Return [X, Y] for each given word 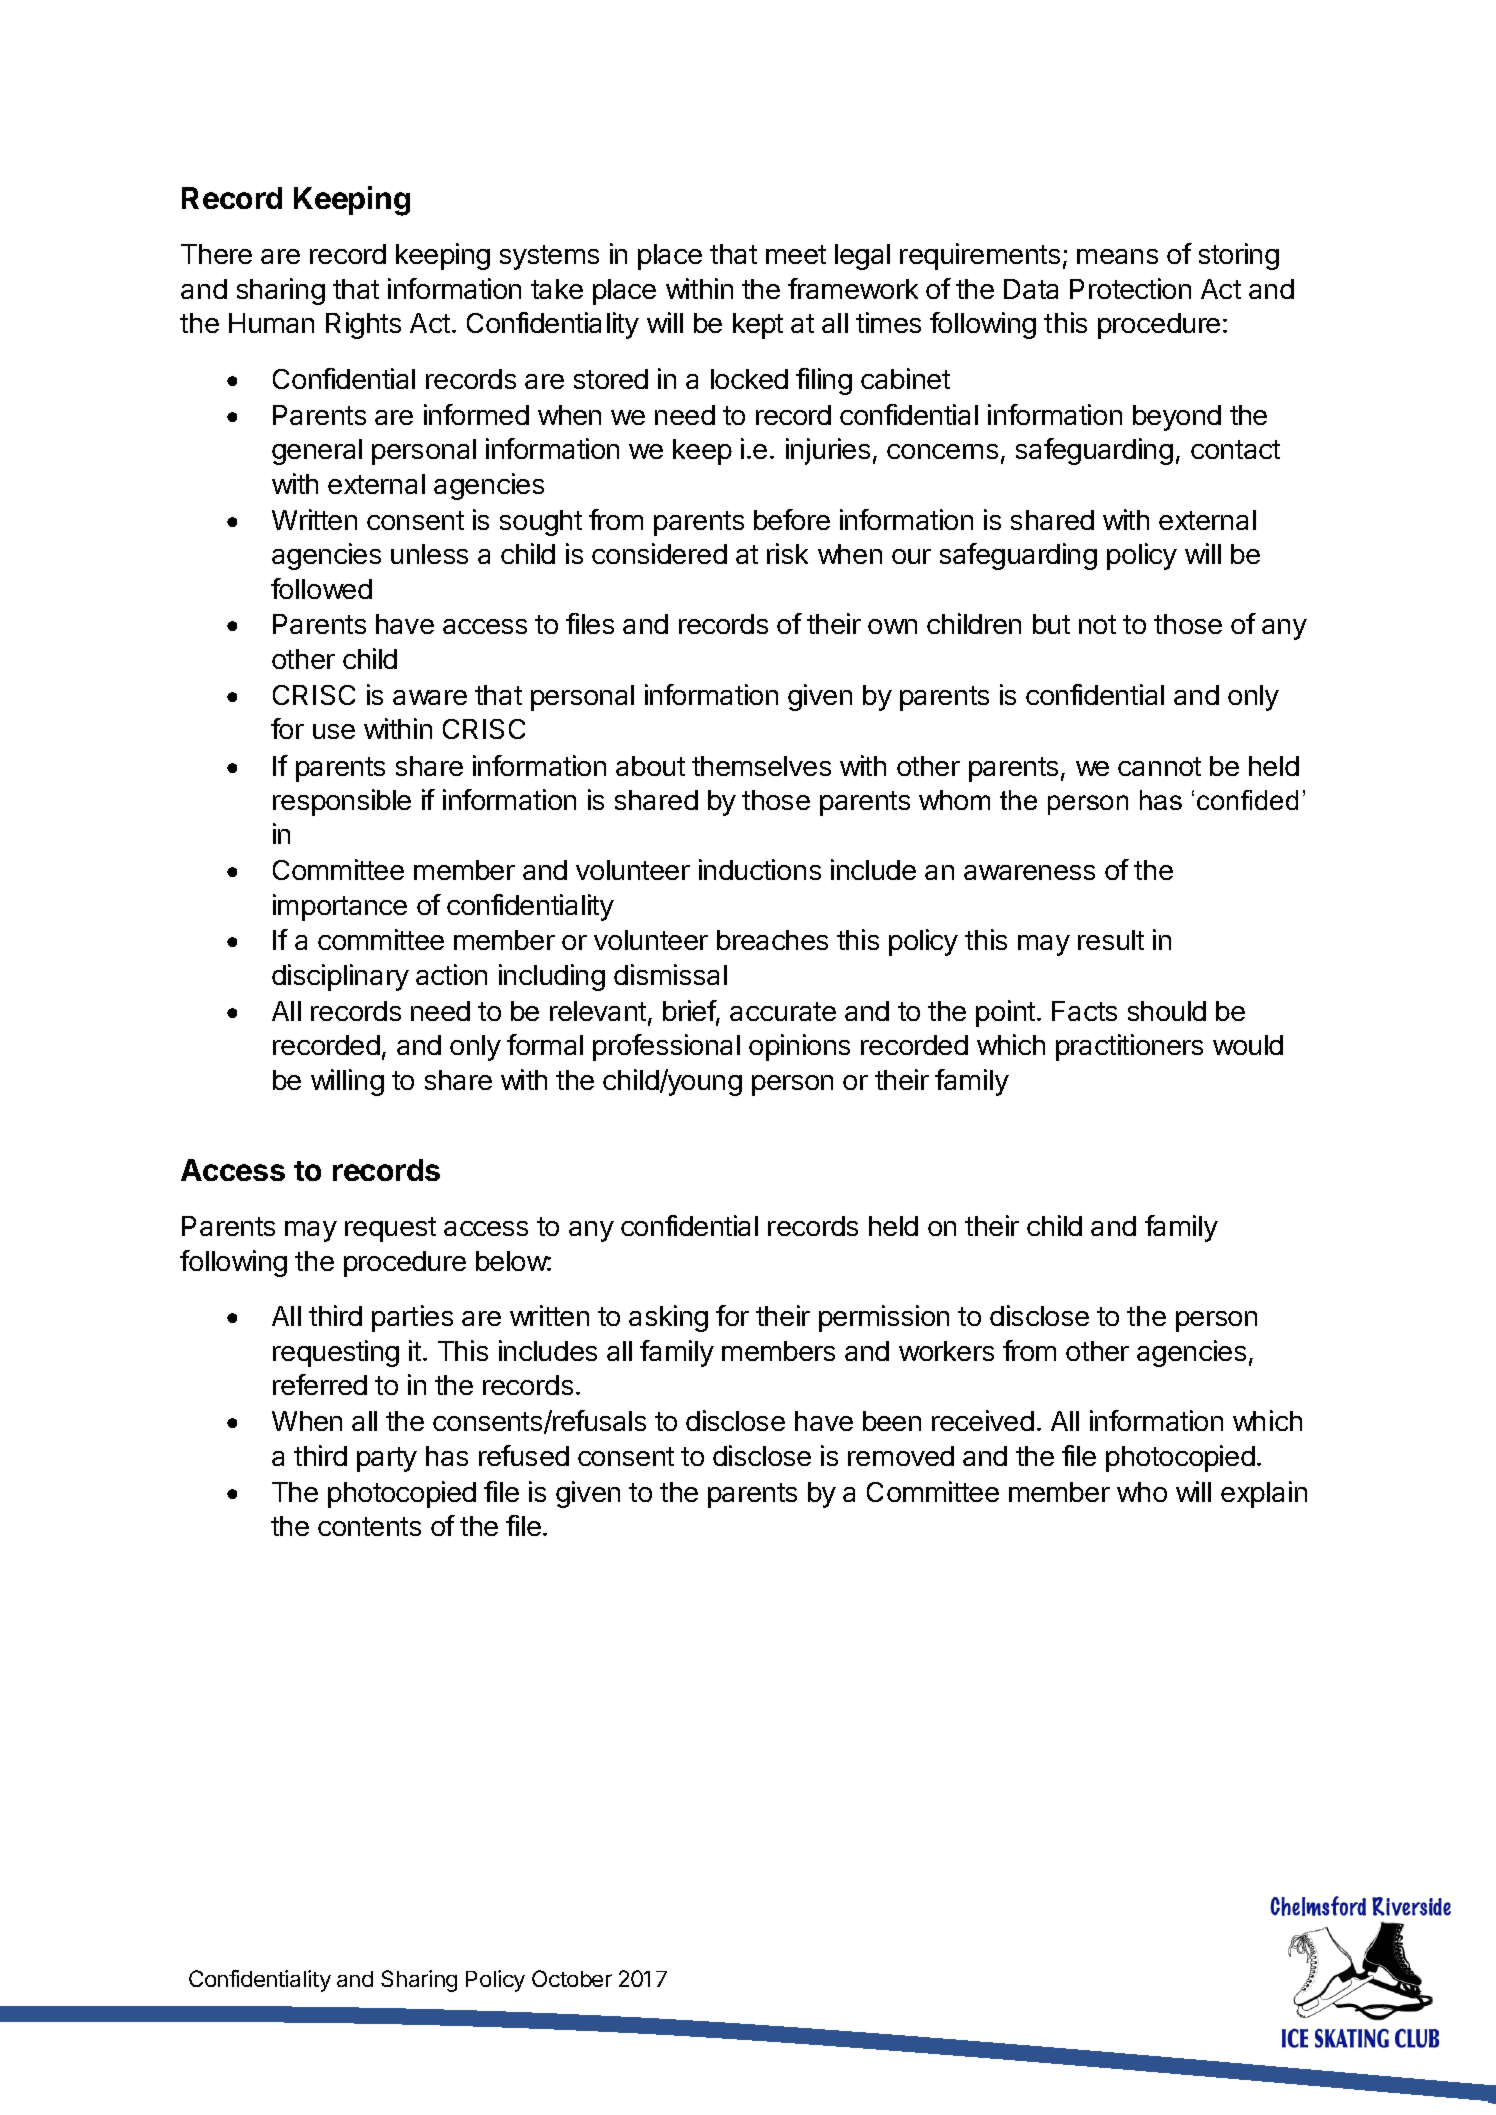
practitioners [1129, 1047]
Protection [1130, 288]
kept [758, 326]
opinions [799, 1047]
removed [901, 1456]
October [572, 1978]
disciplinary [340, 977]
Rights [363, 325]
